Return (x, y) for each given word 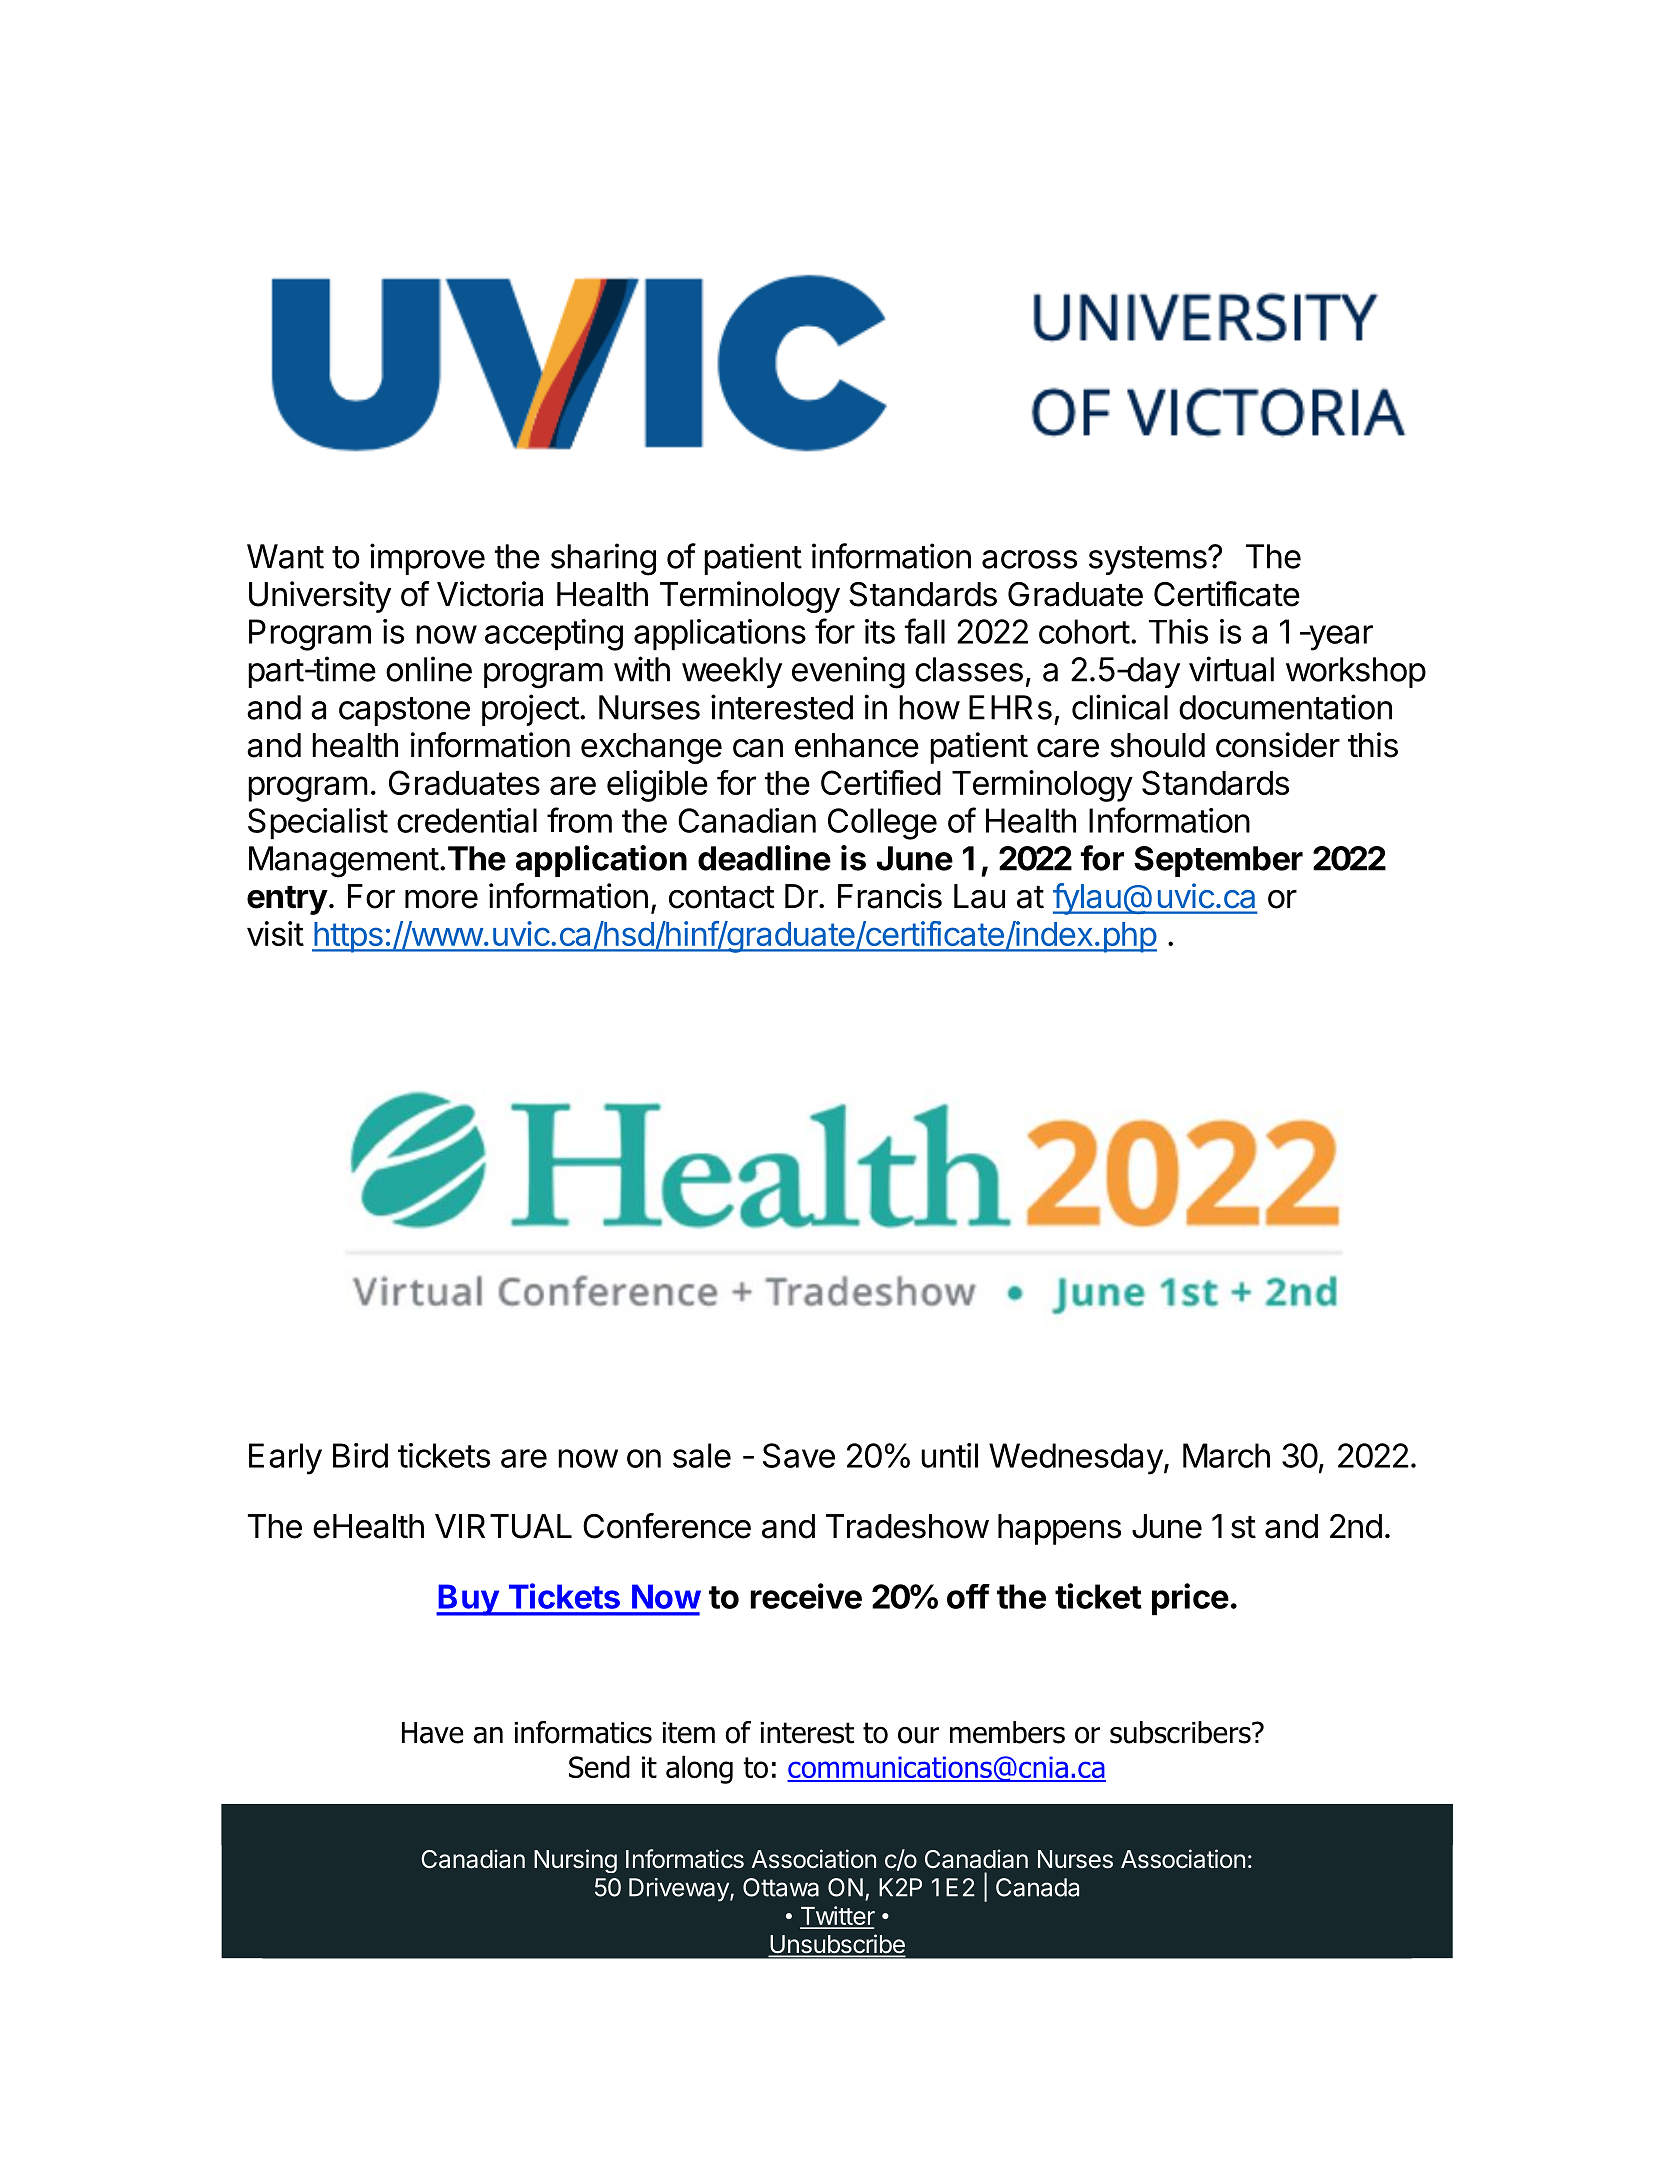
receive (806, 1596)
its (880, 631)
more (441, 899)
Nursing (575, 1861)
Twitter (837, 1917)
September (1218, 861)
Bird (360, 1455)
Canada (1037, 1887)
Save (799, 1455)
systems (1149, 560)
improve (427, 559)
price (1190, 1599)
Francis (890, 896)
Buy (468, 1600)
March (1226, 1455)
